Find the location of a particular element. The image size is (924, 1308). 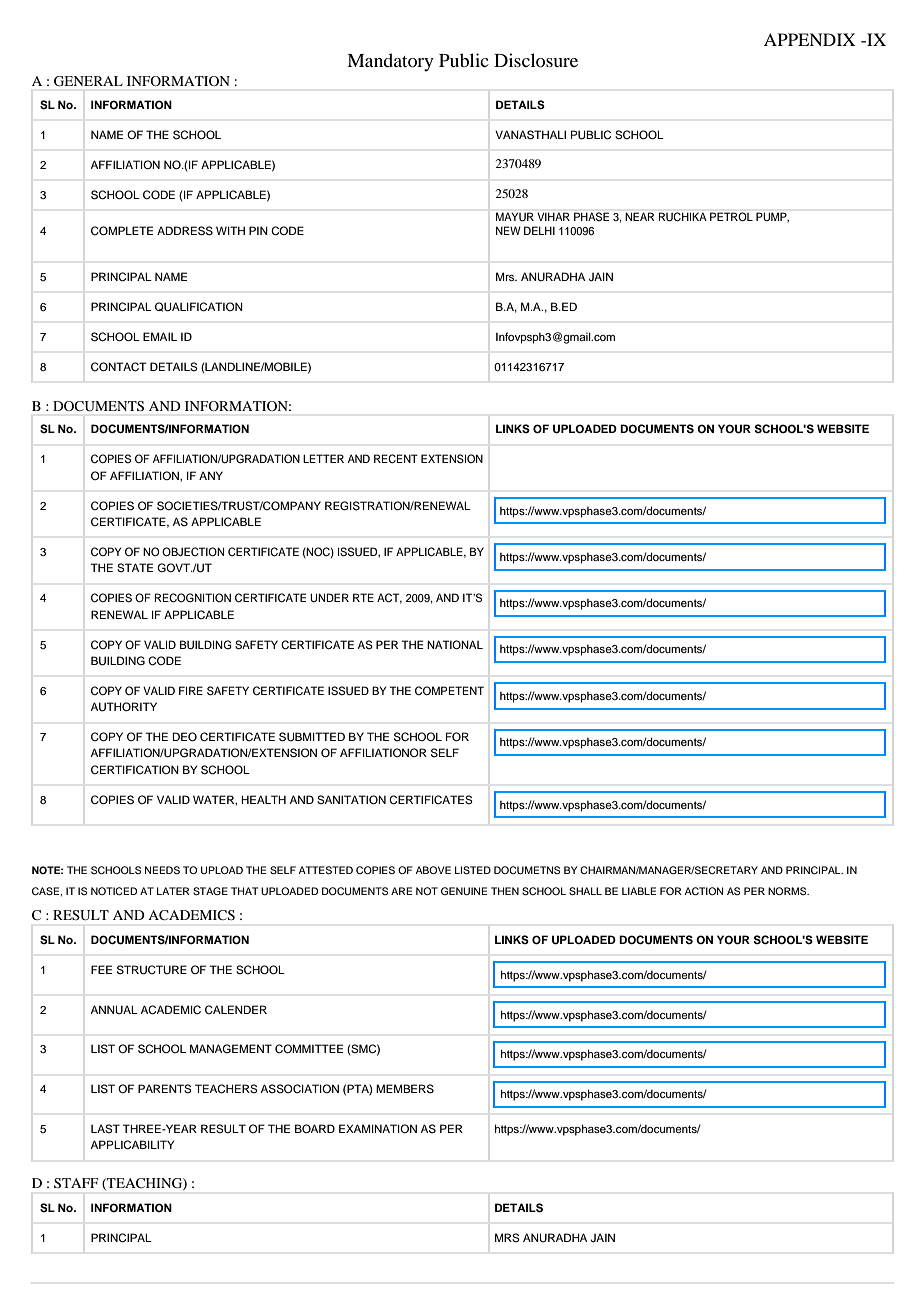

APPLICABILITY is located at coordinates (132, 1145).
